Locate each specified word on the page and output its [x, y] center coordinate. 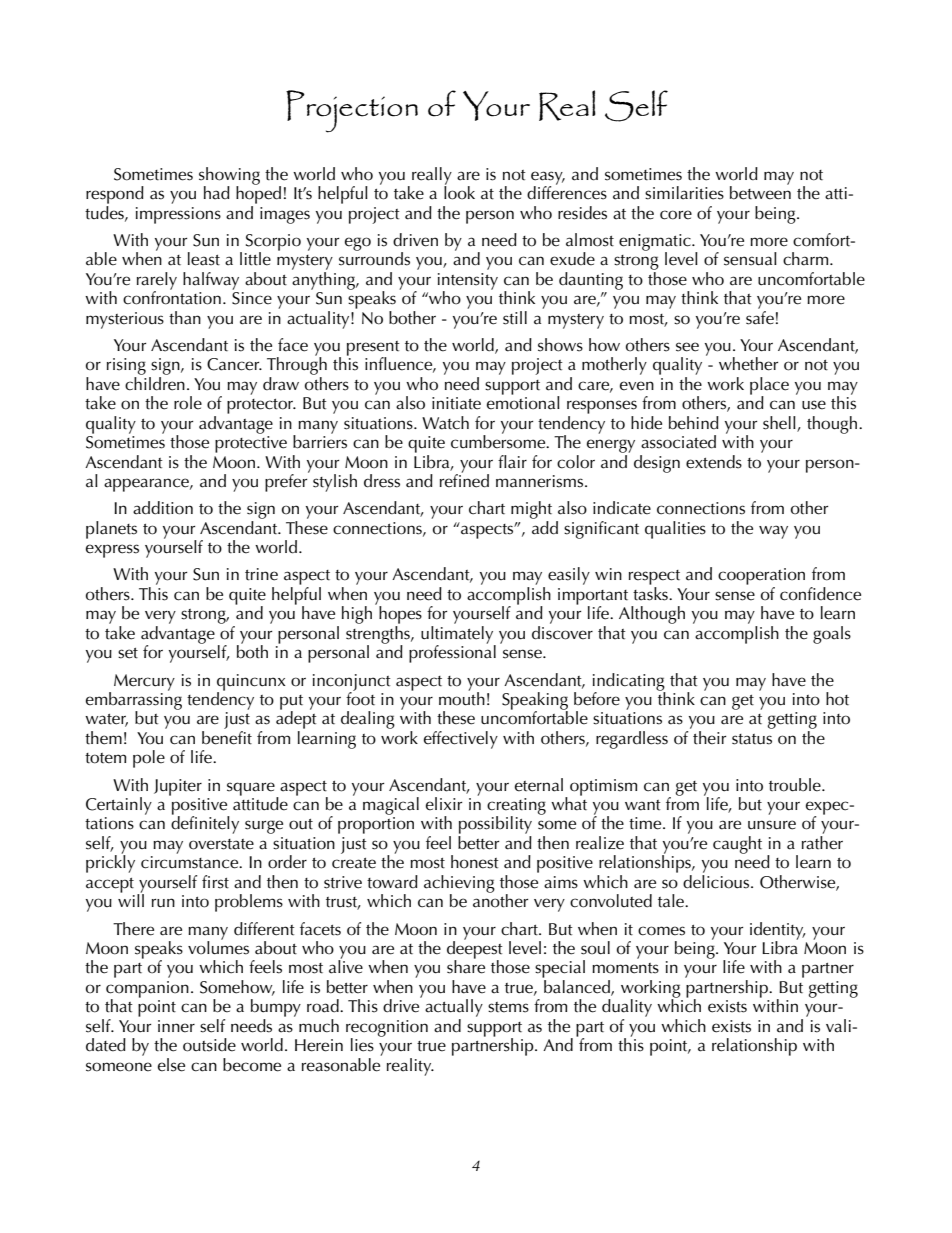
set [128, 653]
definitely [205, 824]
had [217, 193]
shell [780, 424]
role [188, 403]
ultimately [458, 636]
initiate [456, 403]
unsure [772, 825]
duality [627, 1008]
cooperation [761, 578]
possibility [495, 826]
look [459, 192]
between [760, 192]
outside [209, 1045]
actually [454, 1008]
